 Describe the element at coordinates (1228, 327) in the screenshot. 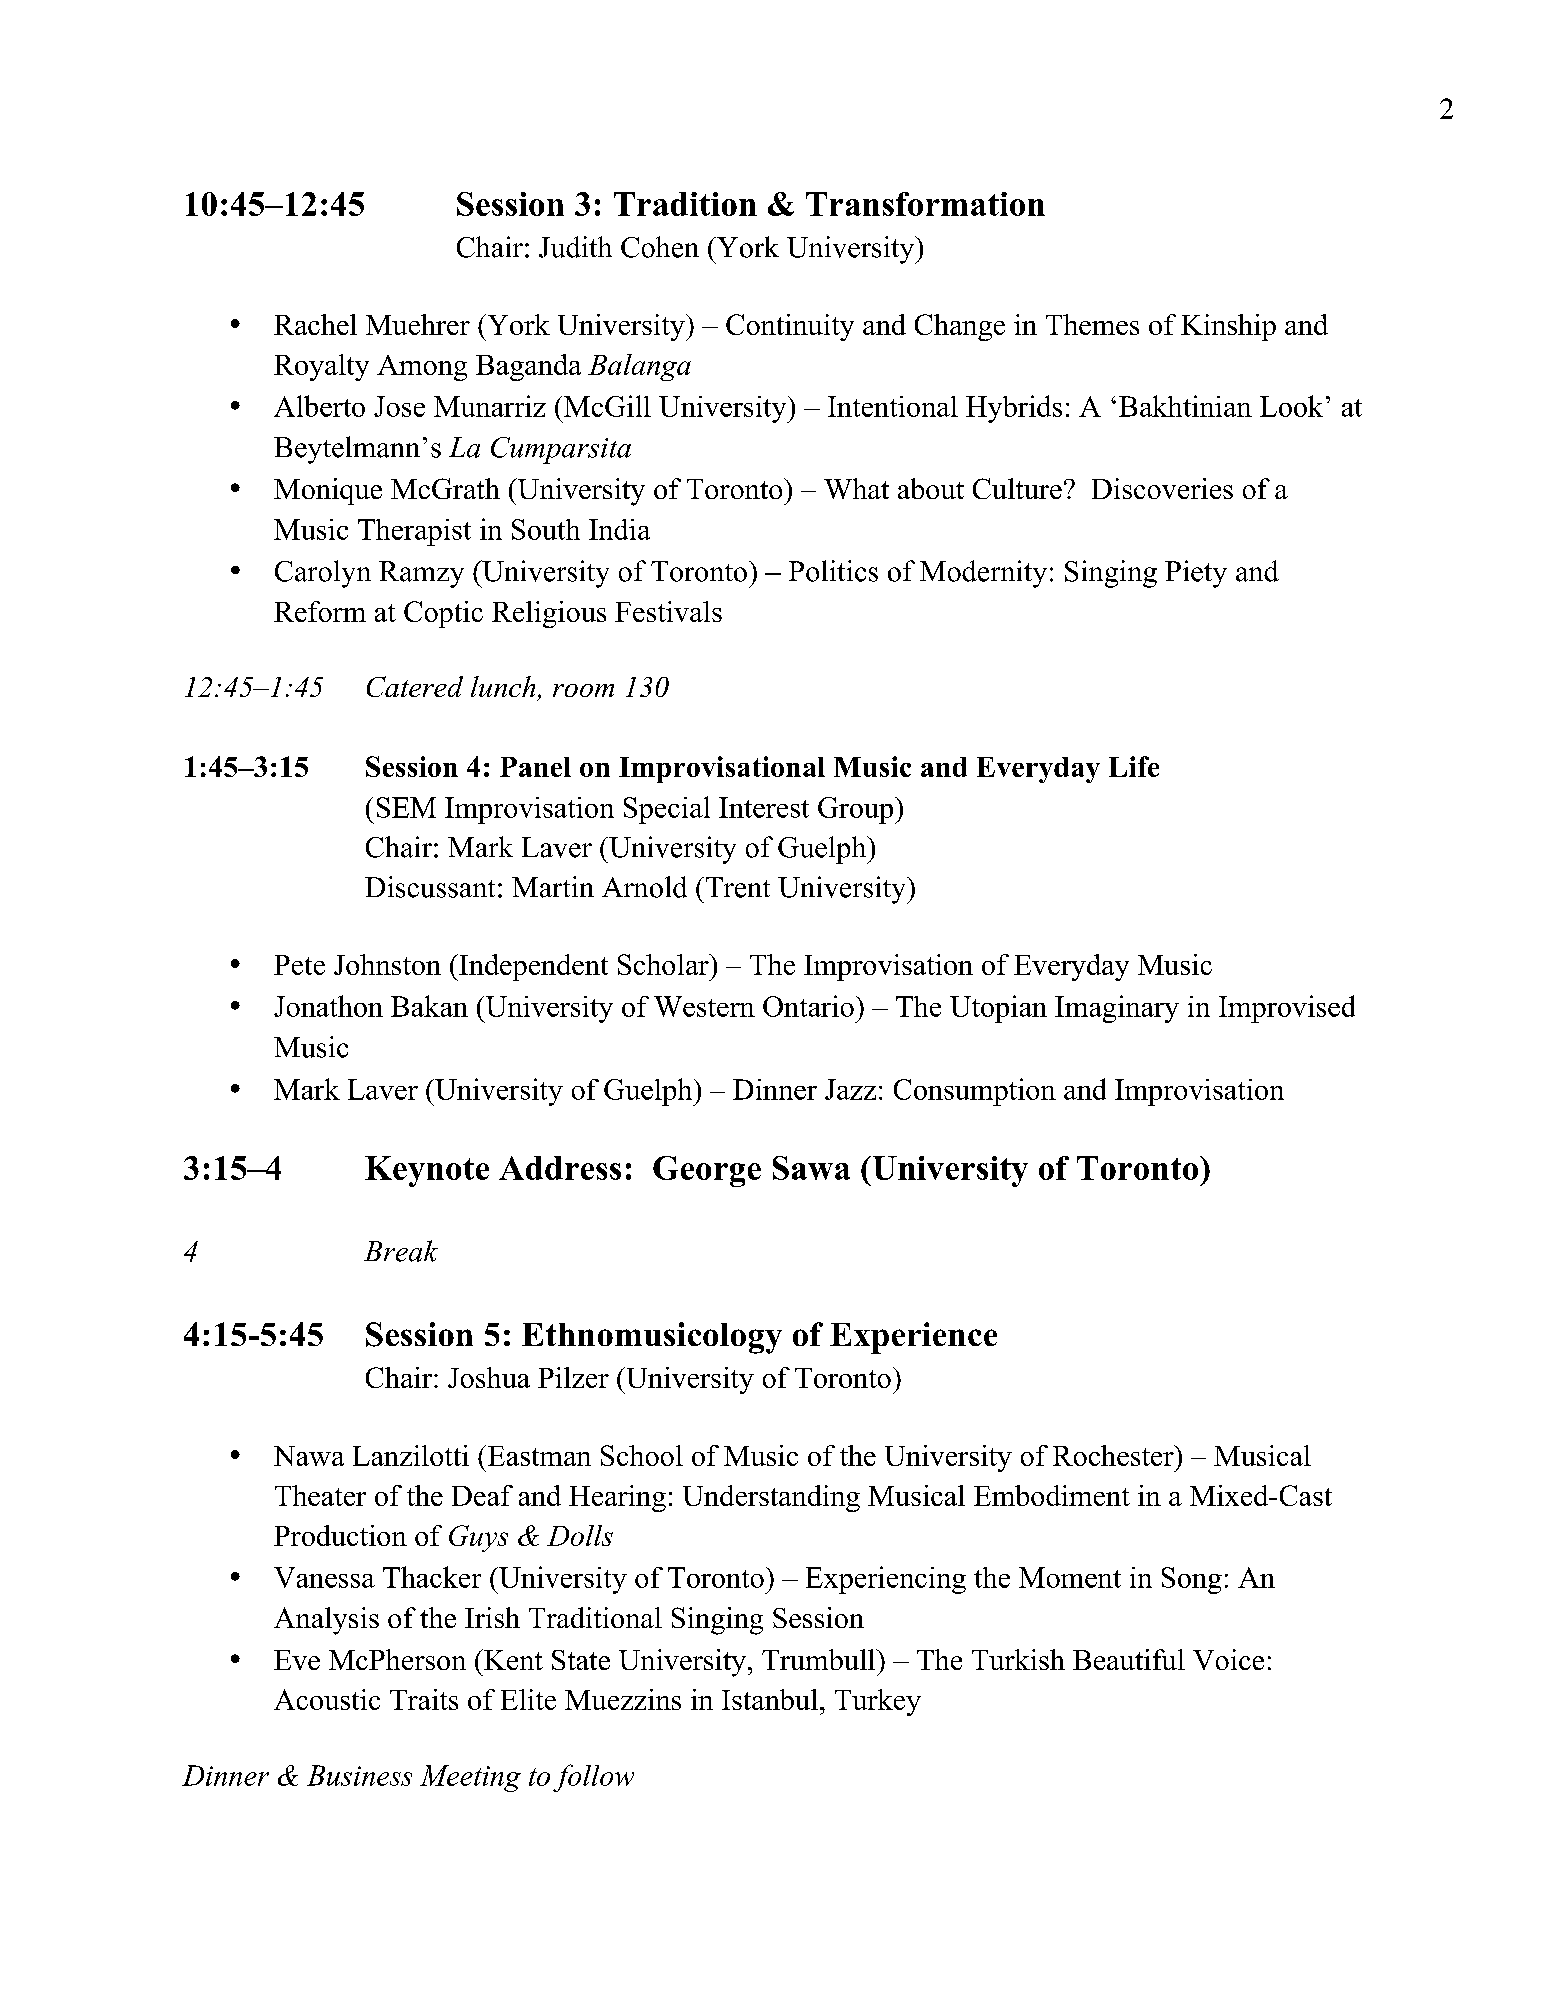

I see `Kinship` at that location.
